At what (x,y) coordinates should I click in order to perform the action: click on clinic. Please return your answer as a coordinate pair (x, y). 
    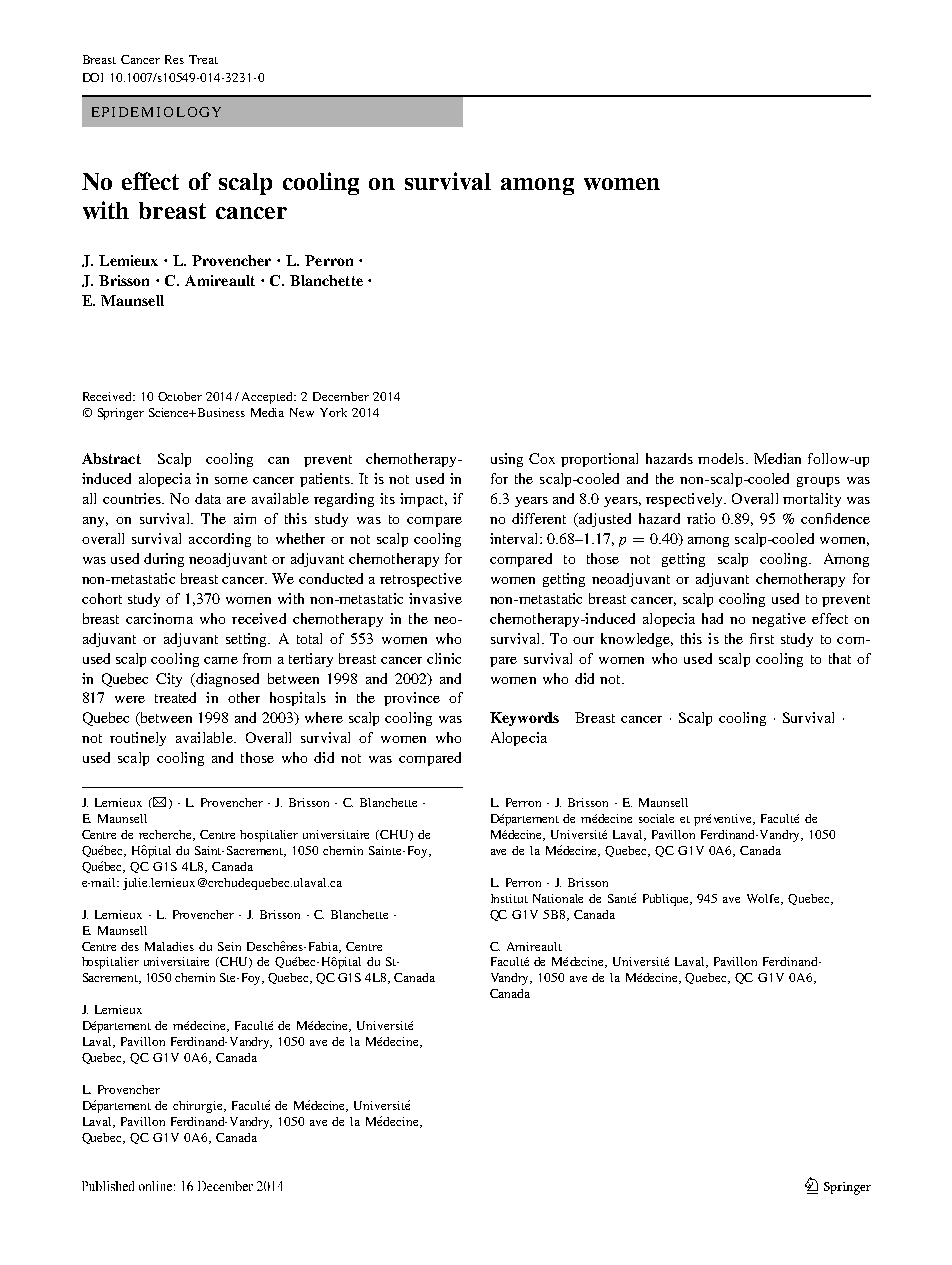
    Looking at the image, I should click on (444, 658).
